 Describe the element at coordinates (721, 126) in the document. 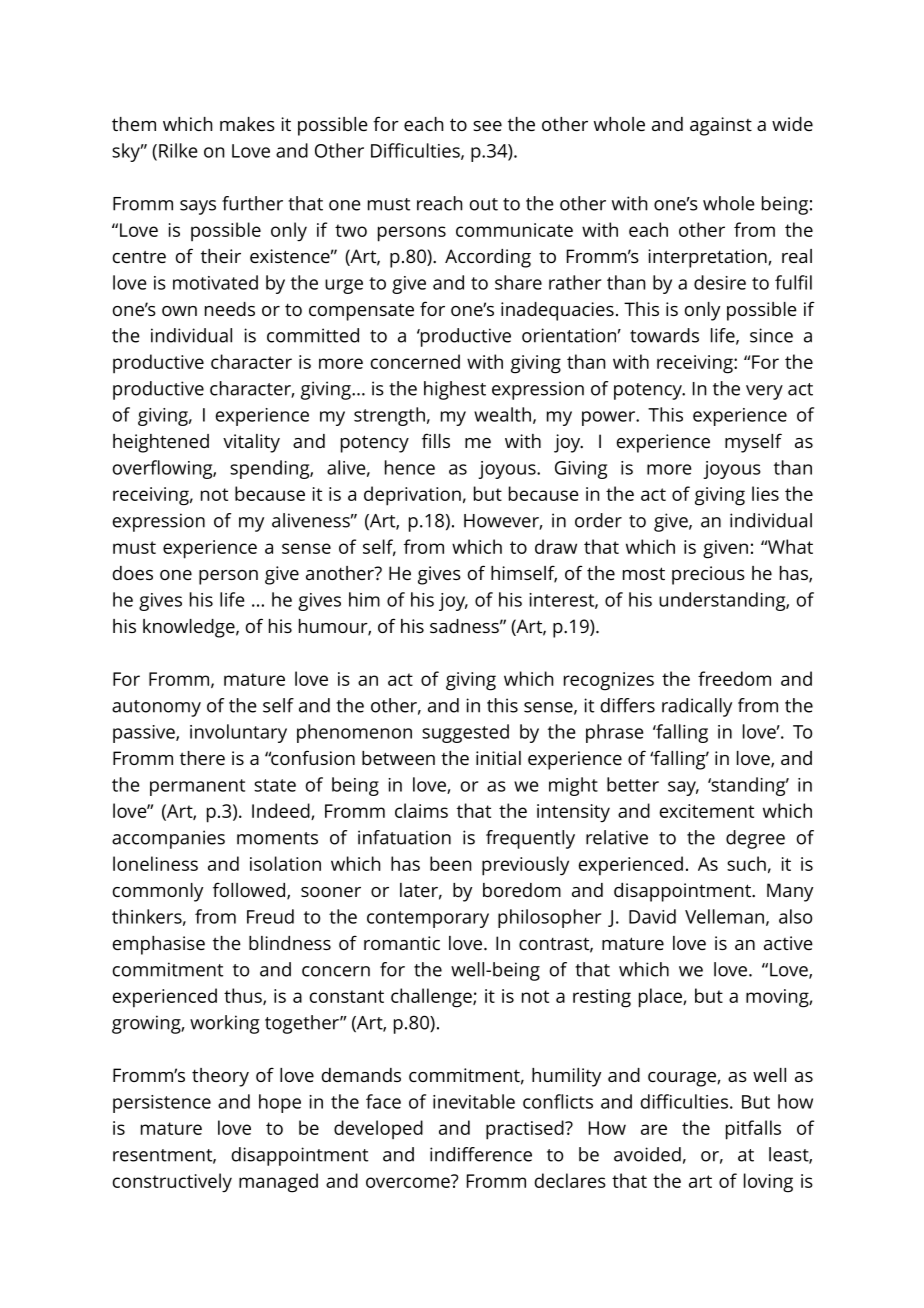

I see `against` at that location.
